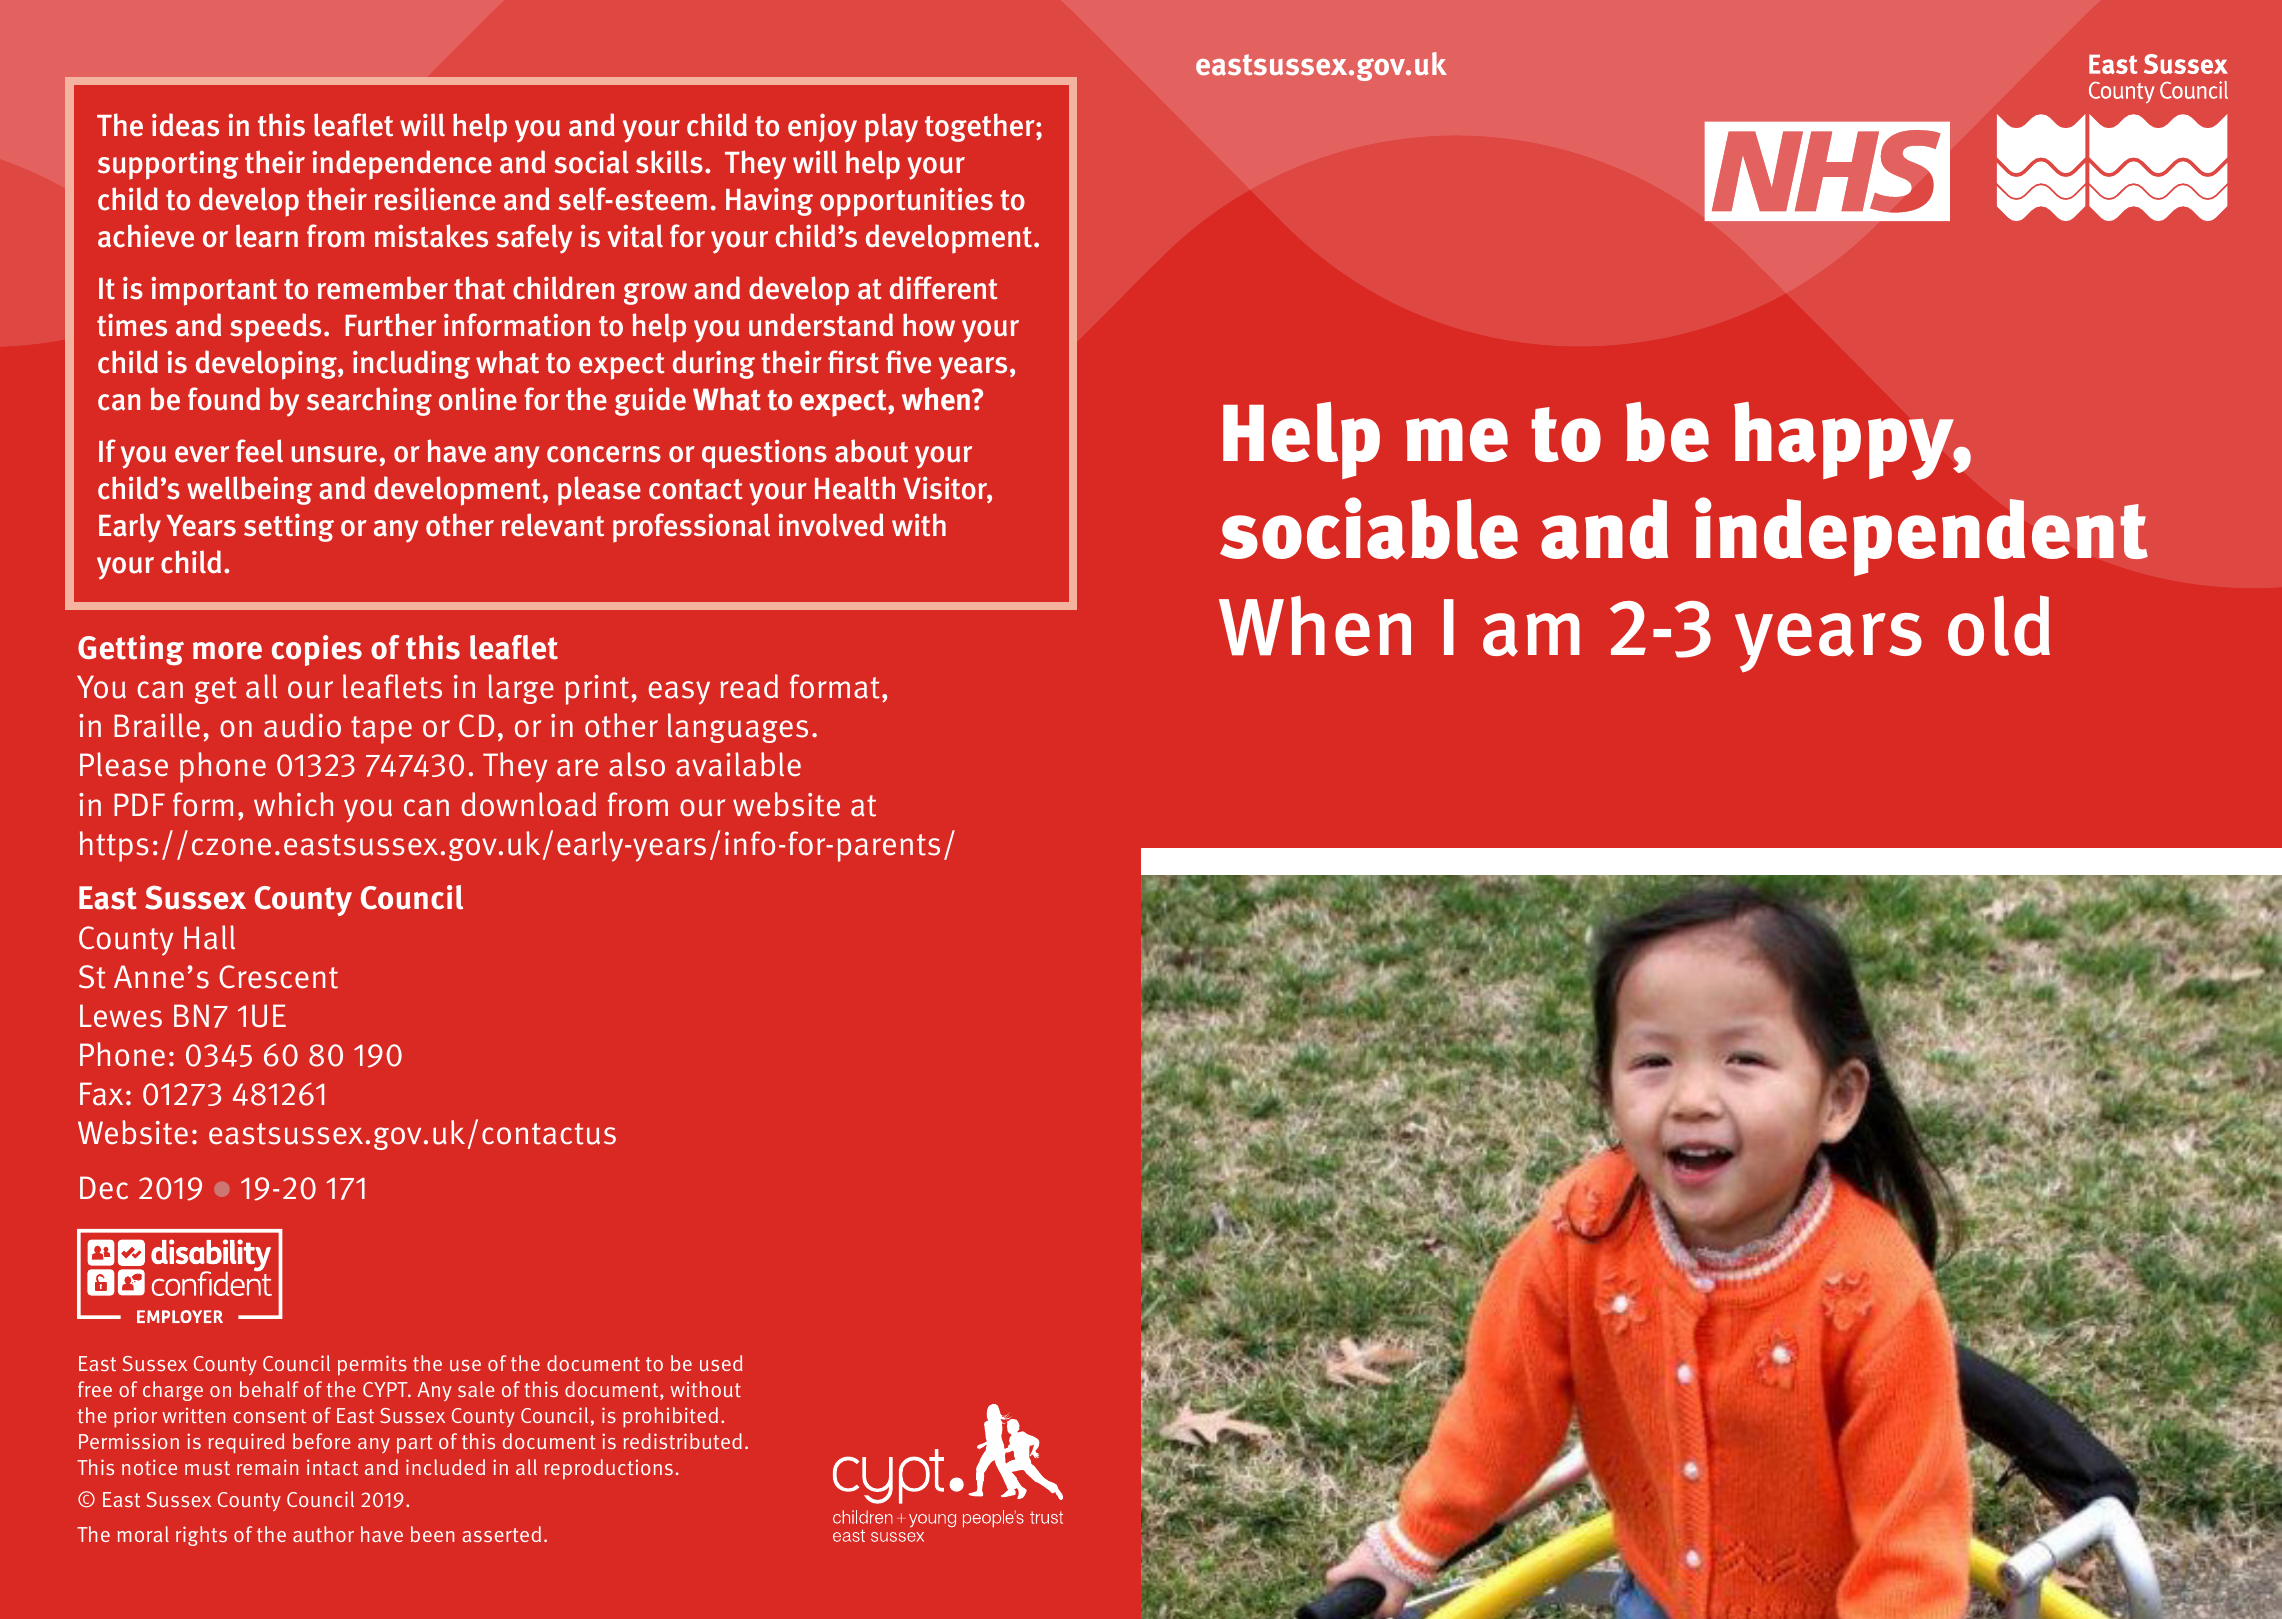 This screenshot has height=1619, width=2282. Describe the element at coordinates (721, 1363) in the screenshot. I see `used` at that location.
